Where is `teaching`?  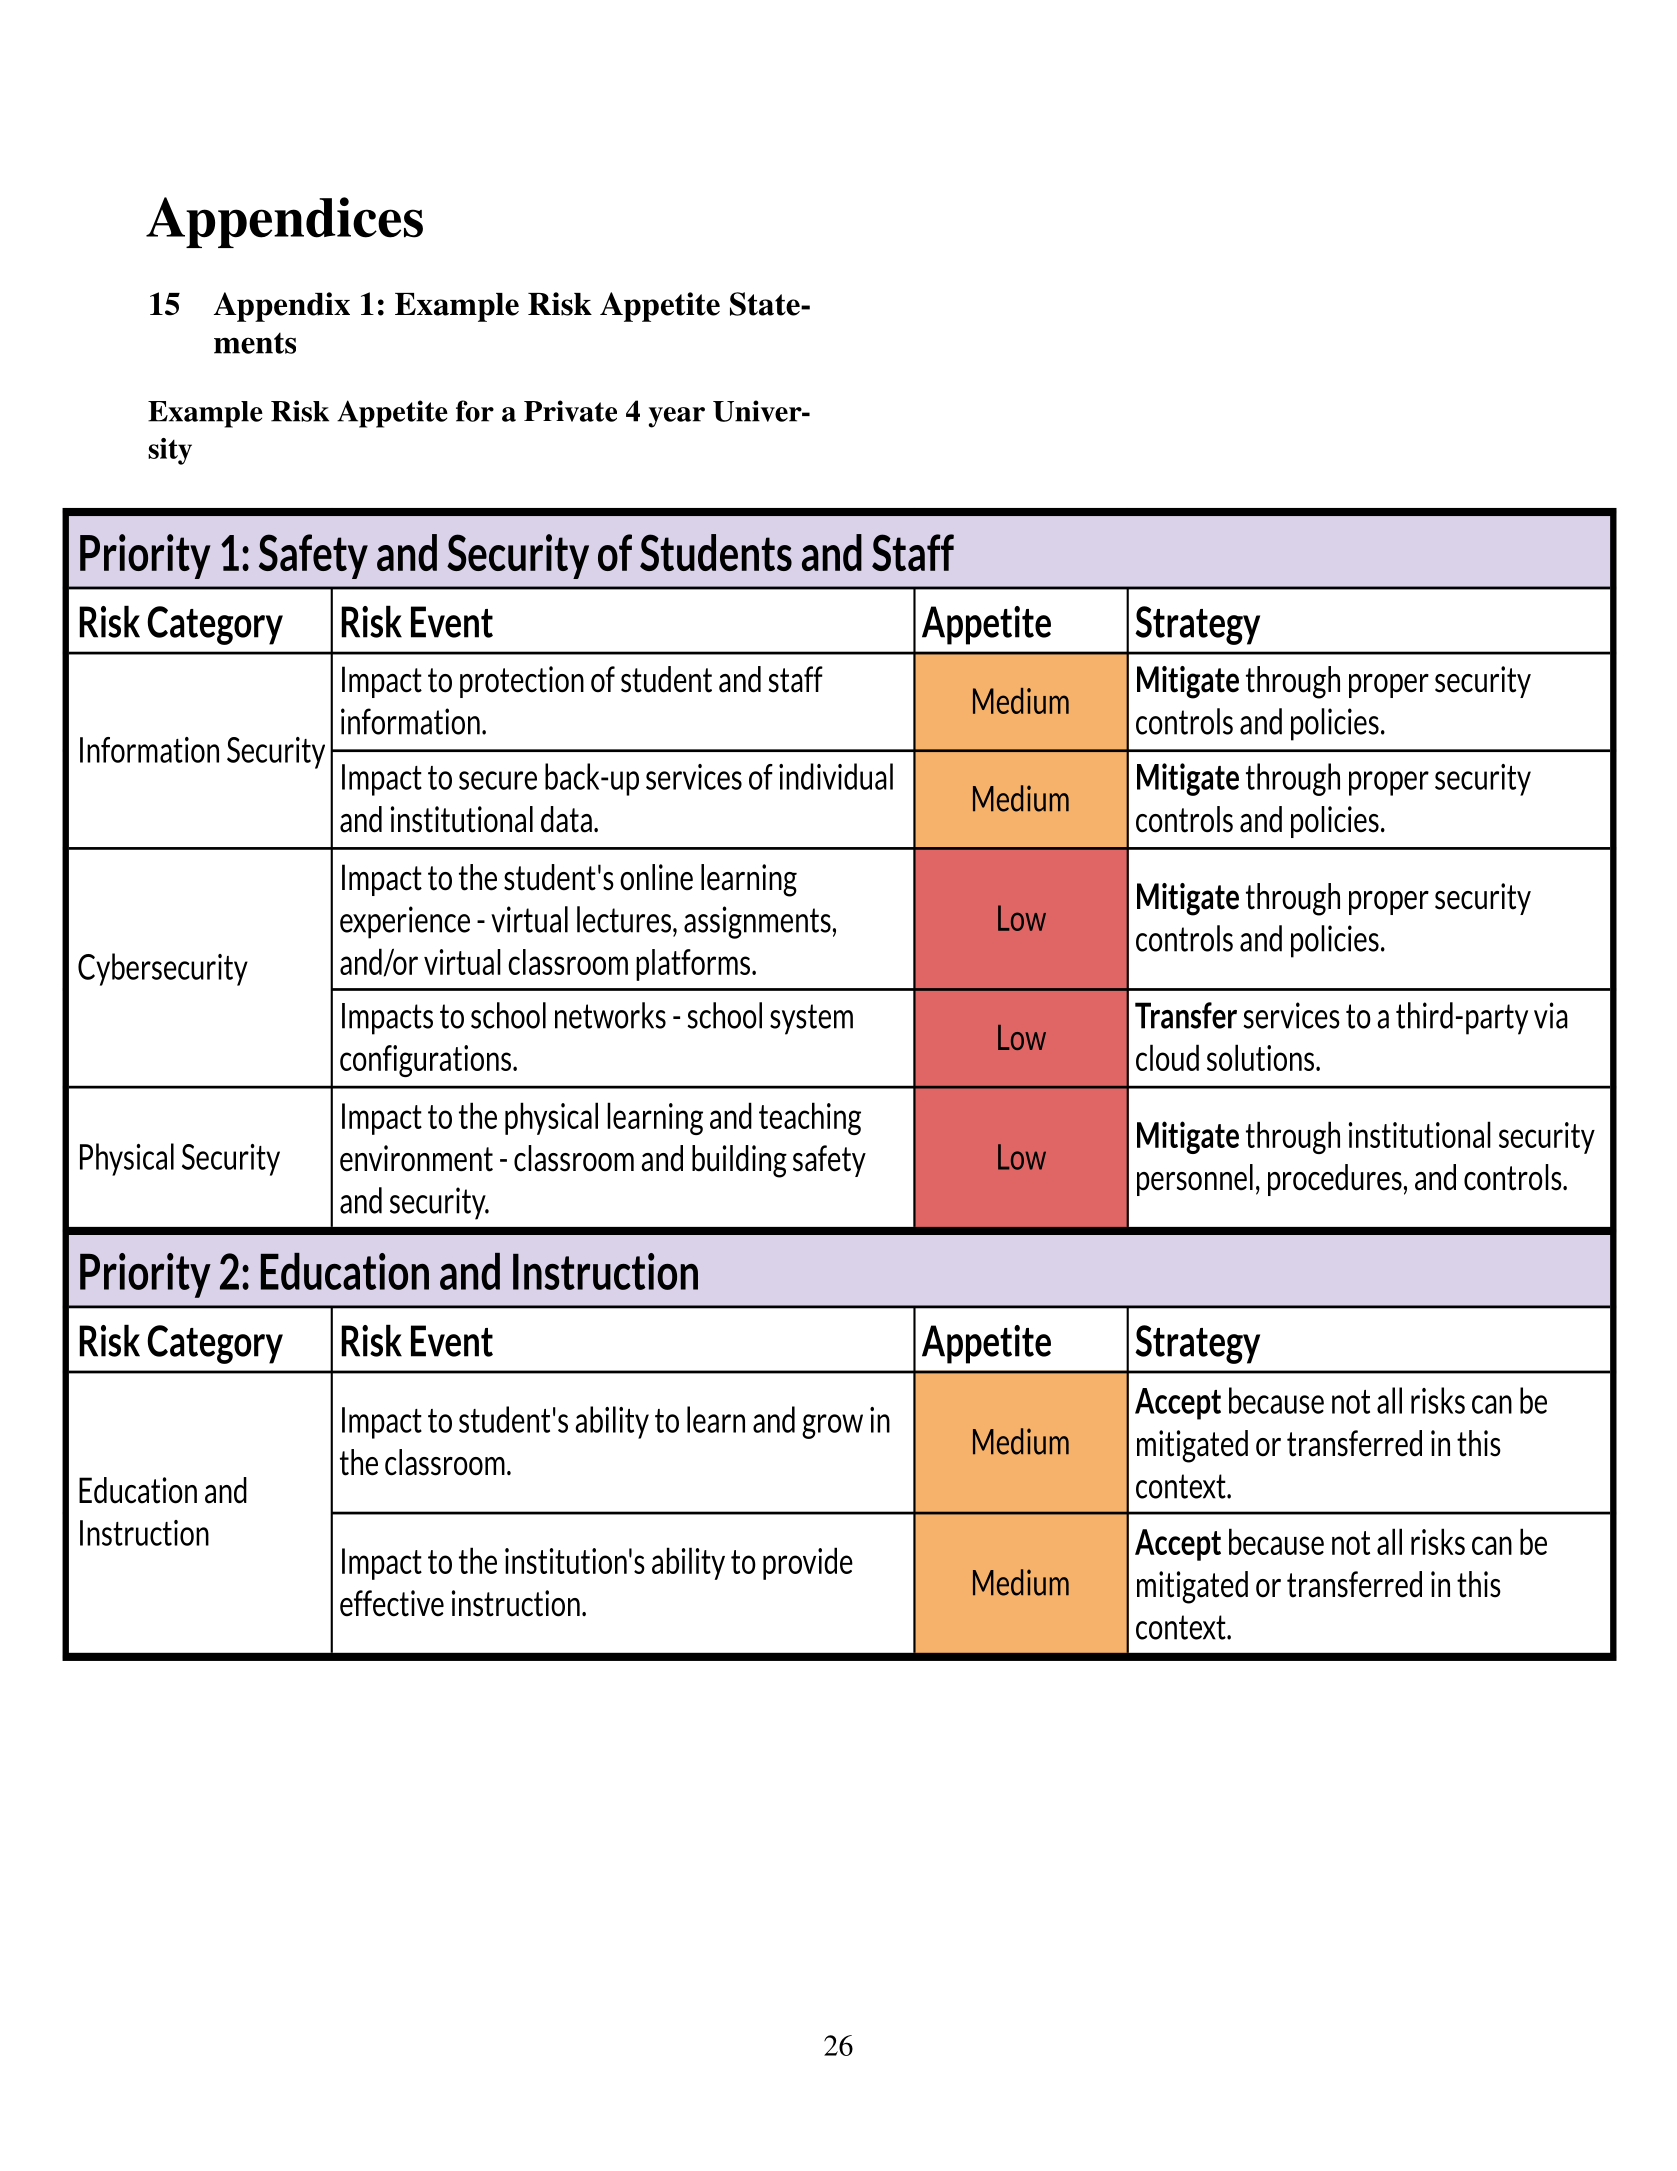
teaching is located at coordinates (810, 1118).
